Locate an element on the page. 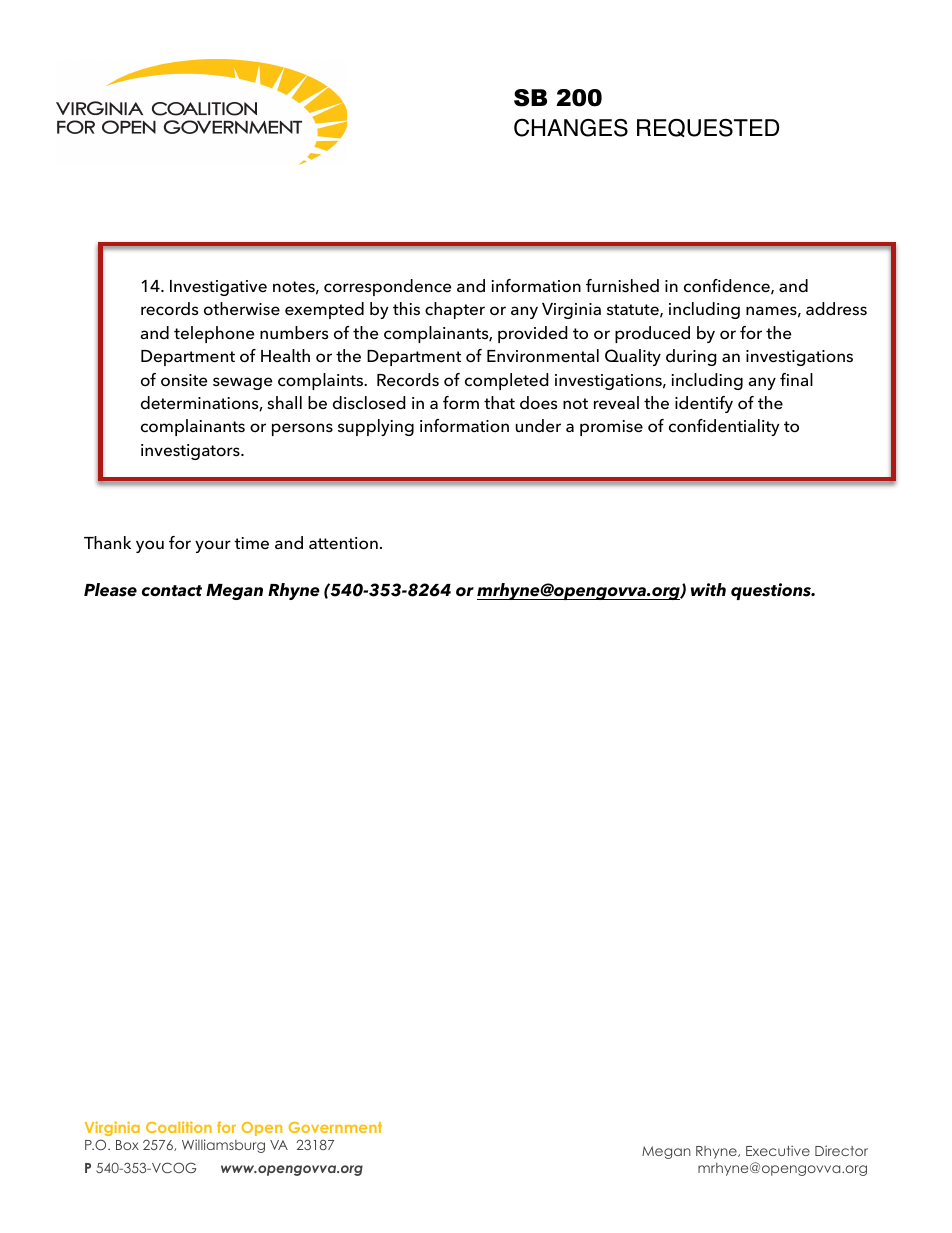  Investigative is located at coordinates (218, 288).
